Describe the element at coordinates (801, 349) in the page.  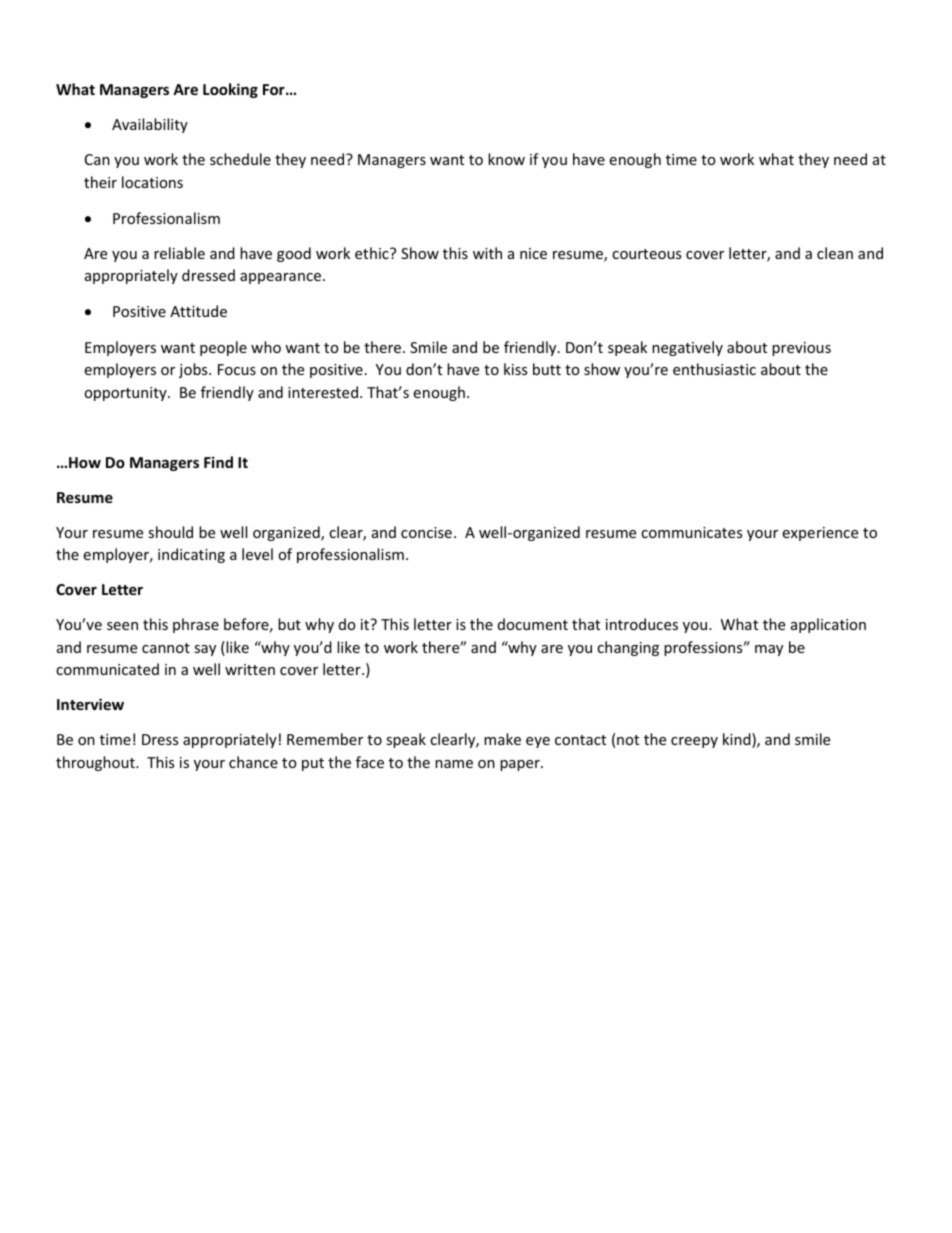
I see `previous` at that location.
